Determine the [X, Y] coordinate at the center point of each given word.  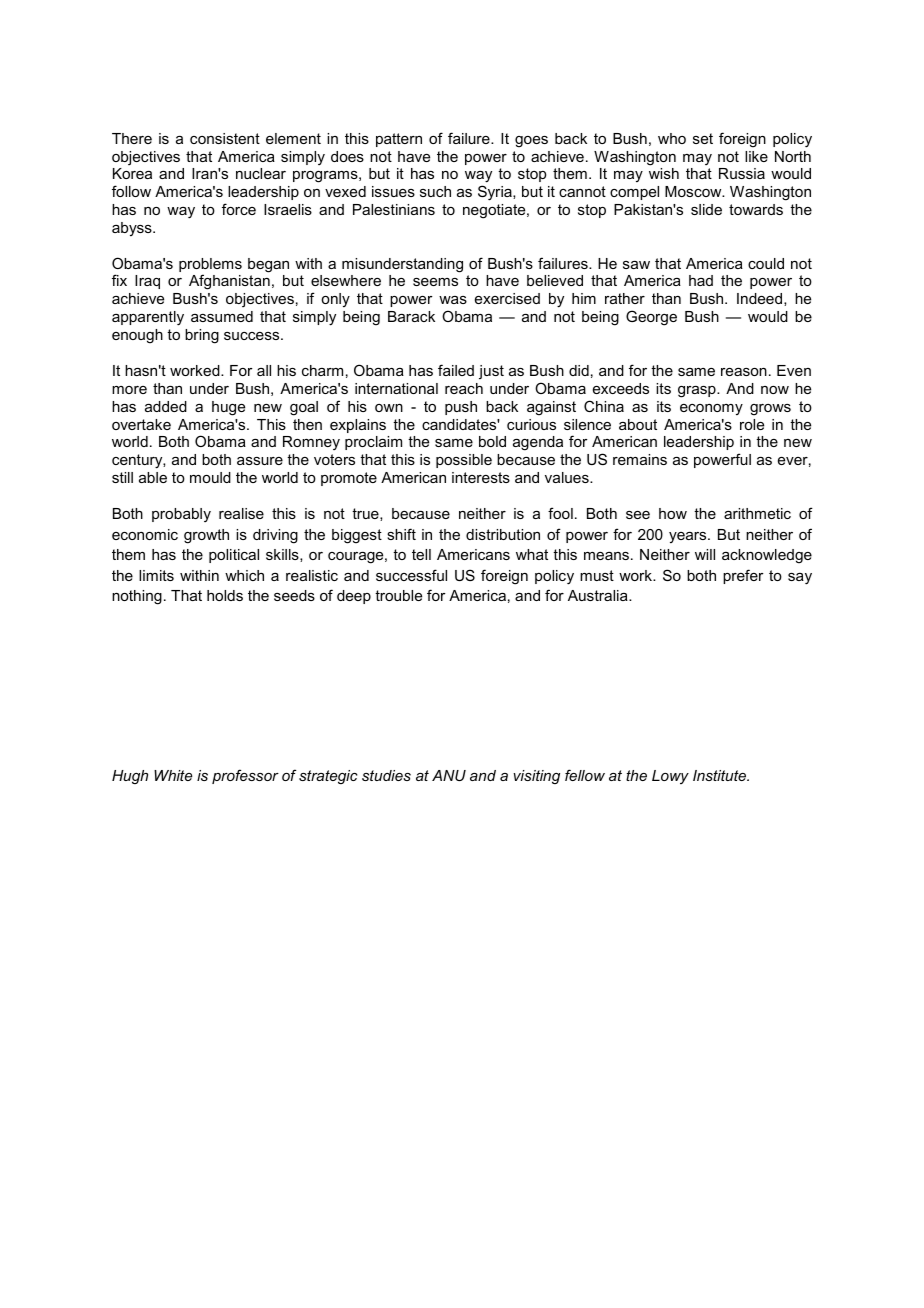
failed [456, 370]
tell [421, 554]
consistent [225, 138]
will [705, 554]
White [173, 775]
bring [202, 336]
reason [744, 372]
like [756, 156]
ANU [449, 775]
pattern [399, 140]
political [234, 556]
